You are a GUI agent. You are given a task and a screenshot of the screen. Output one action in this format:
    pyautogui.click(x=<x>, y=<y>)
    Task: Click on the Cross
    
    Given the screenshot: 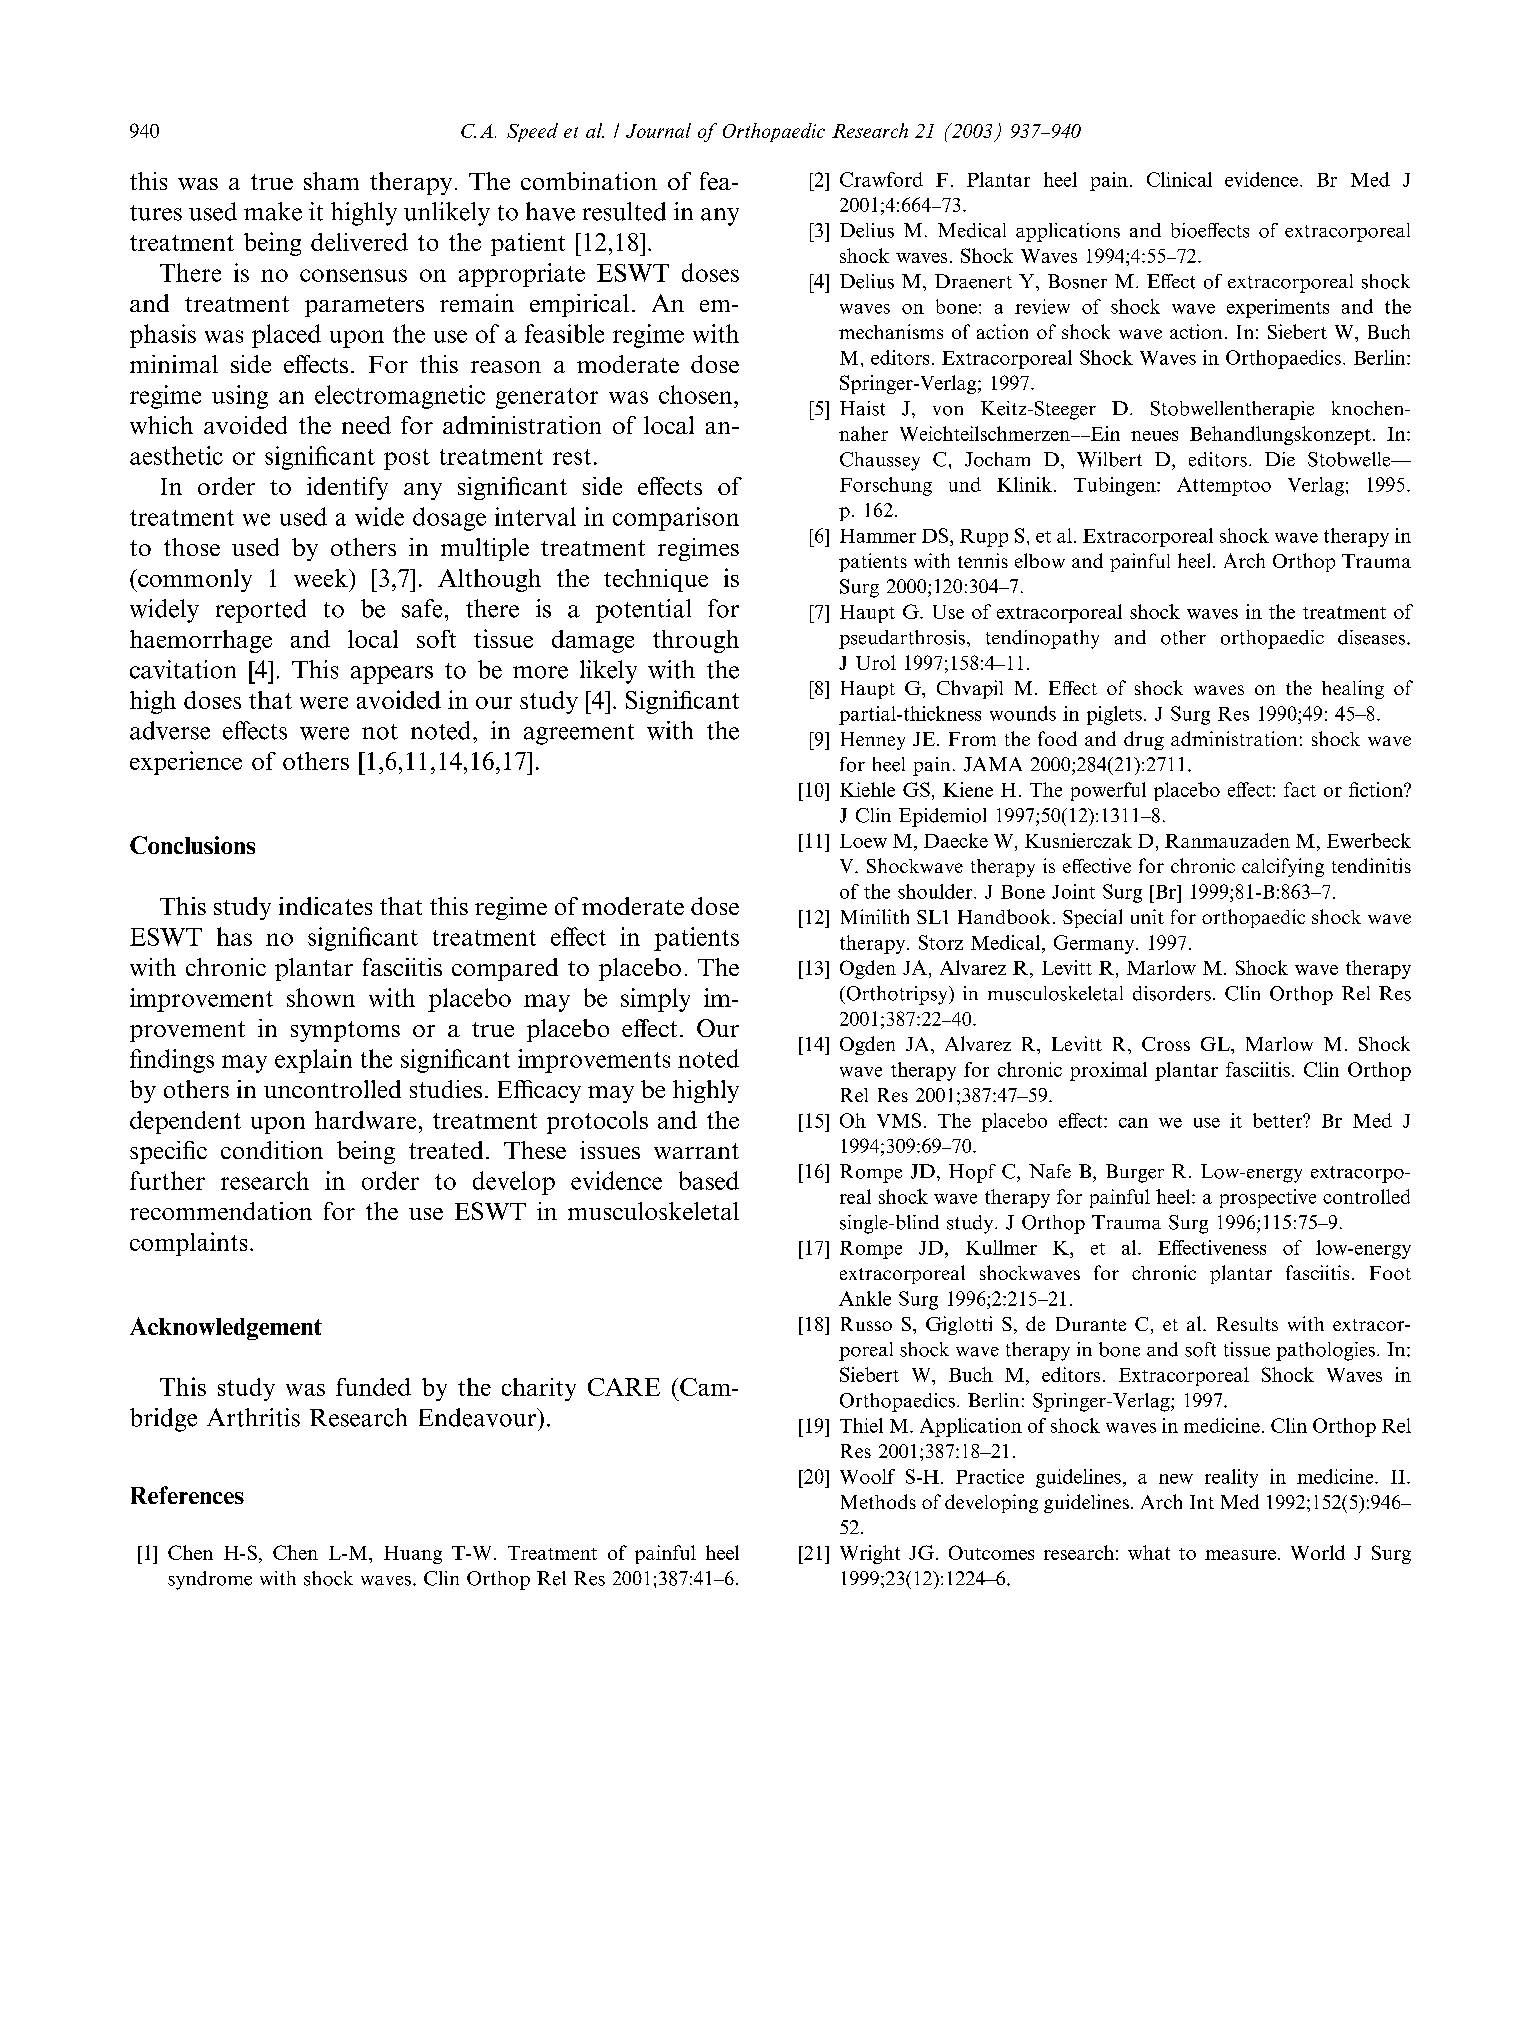 What is the action you would take?
    pyautogui.click(x=1166, y=1044)
